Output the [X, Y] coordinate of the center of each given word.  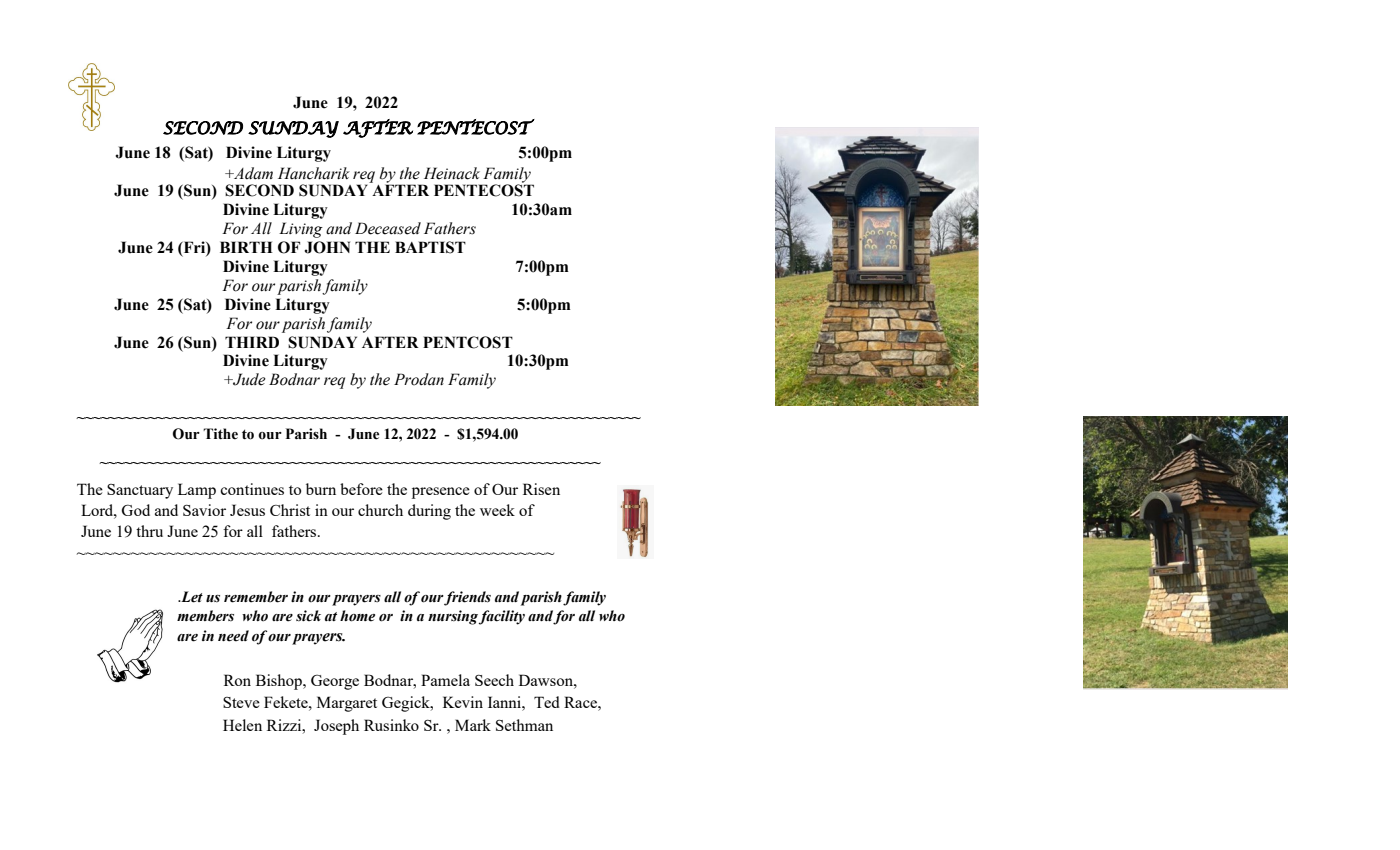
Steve [241, 702]
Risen [541, 489]
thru [149, 531]
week [497, 510]
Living [301, 230]
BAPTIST [430, 247]
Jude [248, 379]
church [380, 510]
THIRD [252, 342]
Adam [252, 173]
